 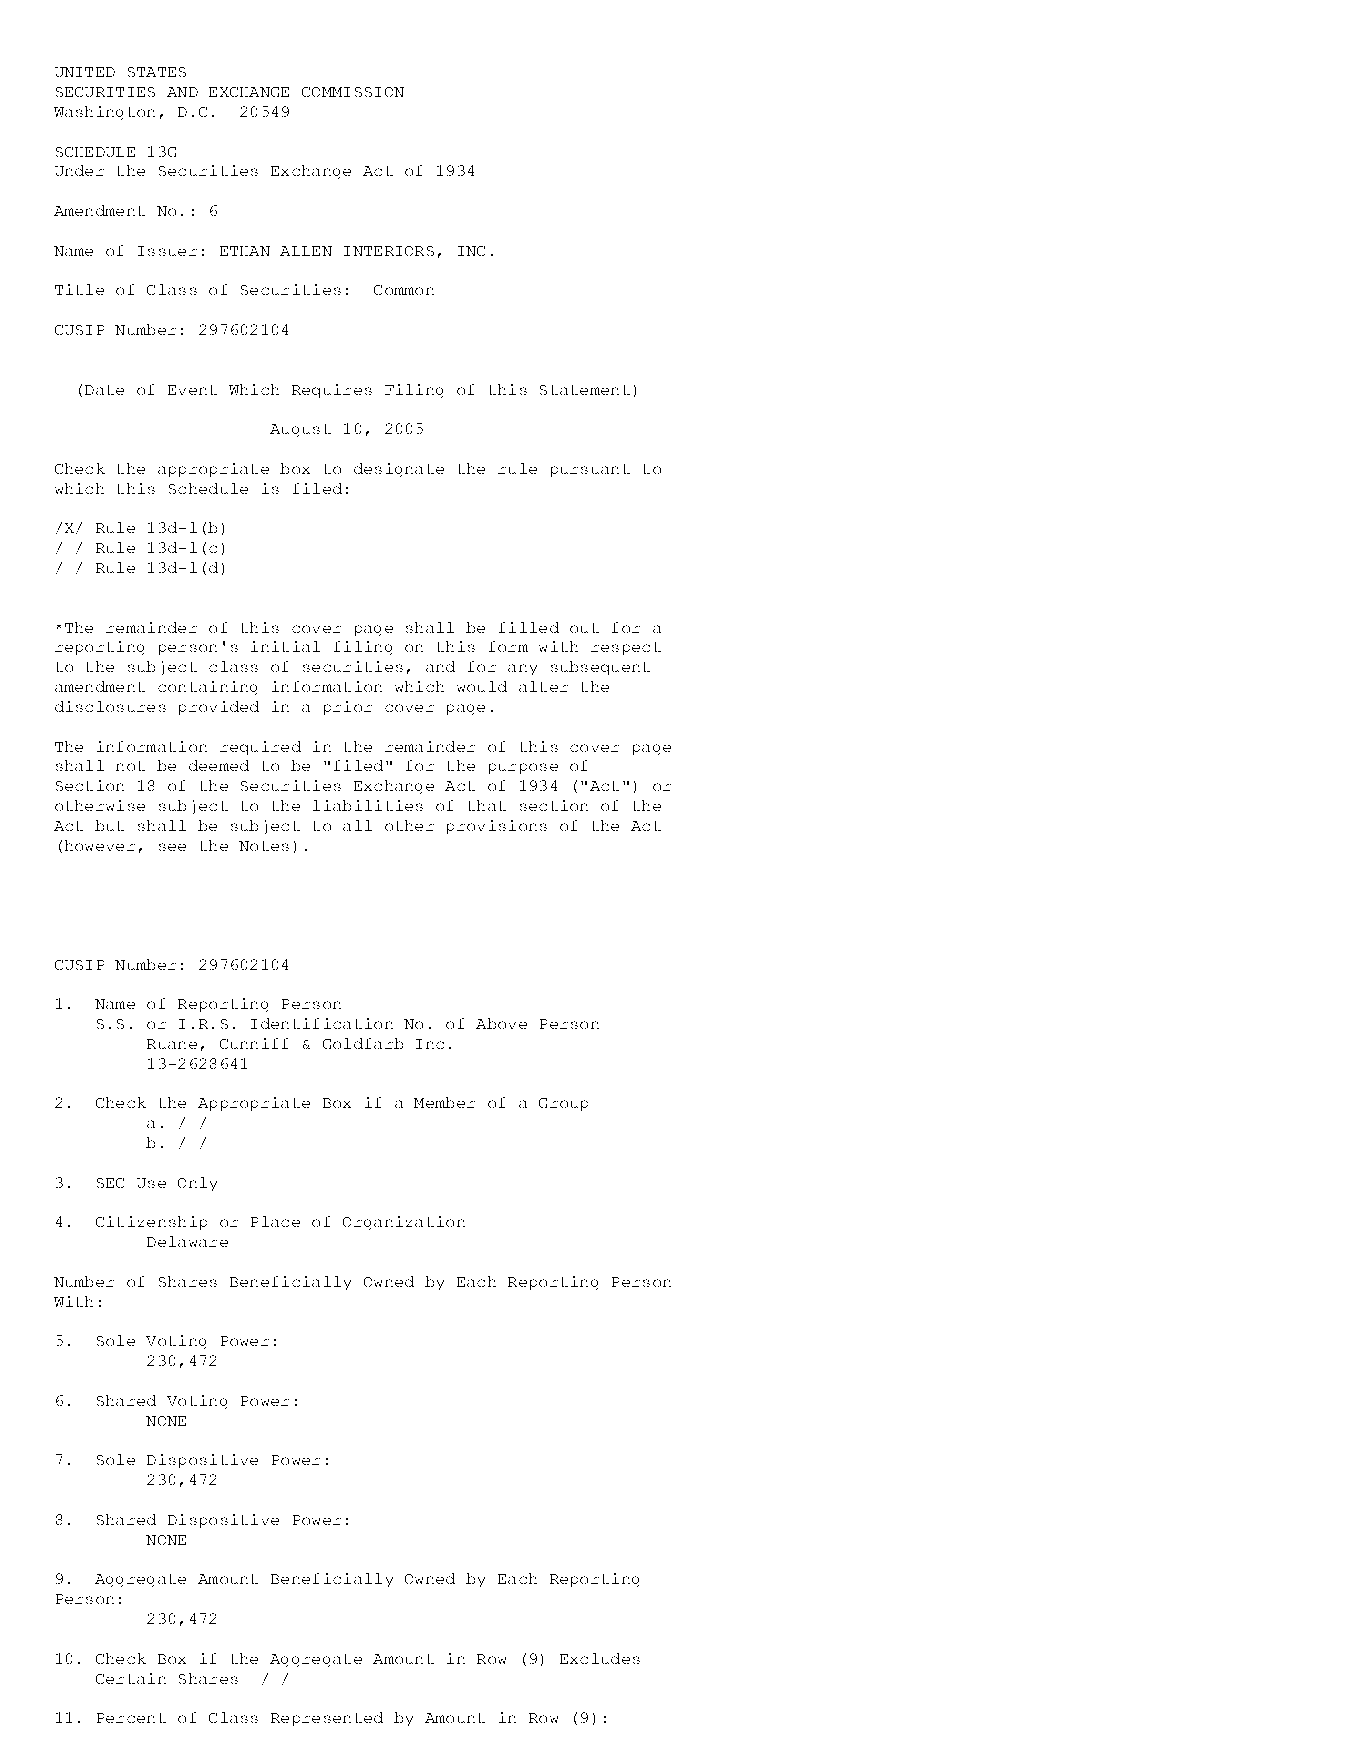 I want to click on Represented, so click(x=327, y=1719).
